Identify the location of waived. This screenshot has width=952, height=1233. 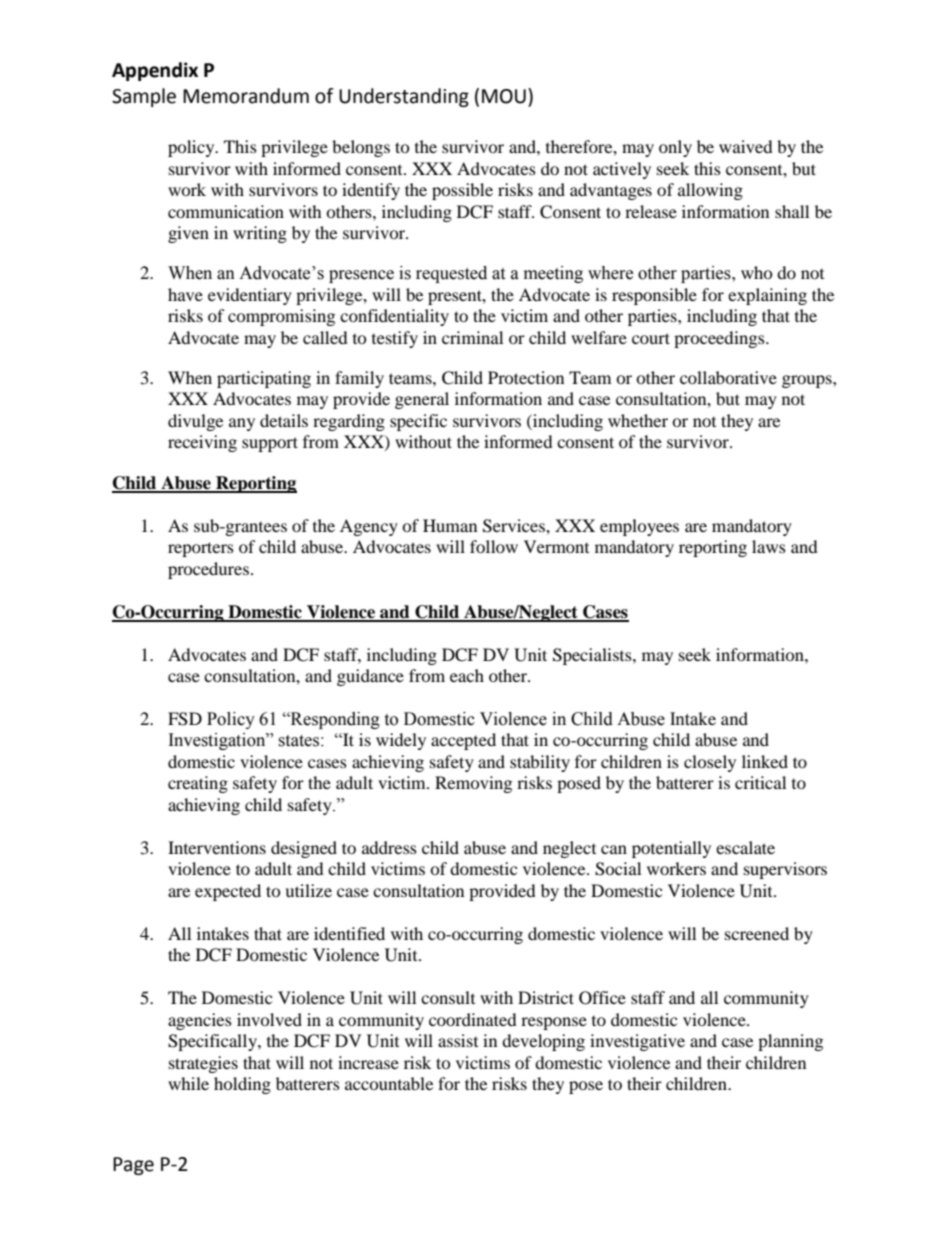
(746, 146).
